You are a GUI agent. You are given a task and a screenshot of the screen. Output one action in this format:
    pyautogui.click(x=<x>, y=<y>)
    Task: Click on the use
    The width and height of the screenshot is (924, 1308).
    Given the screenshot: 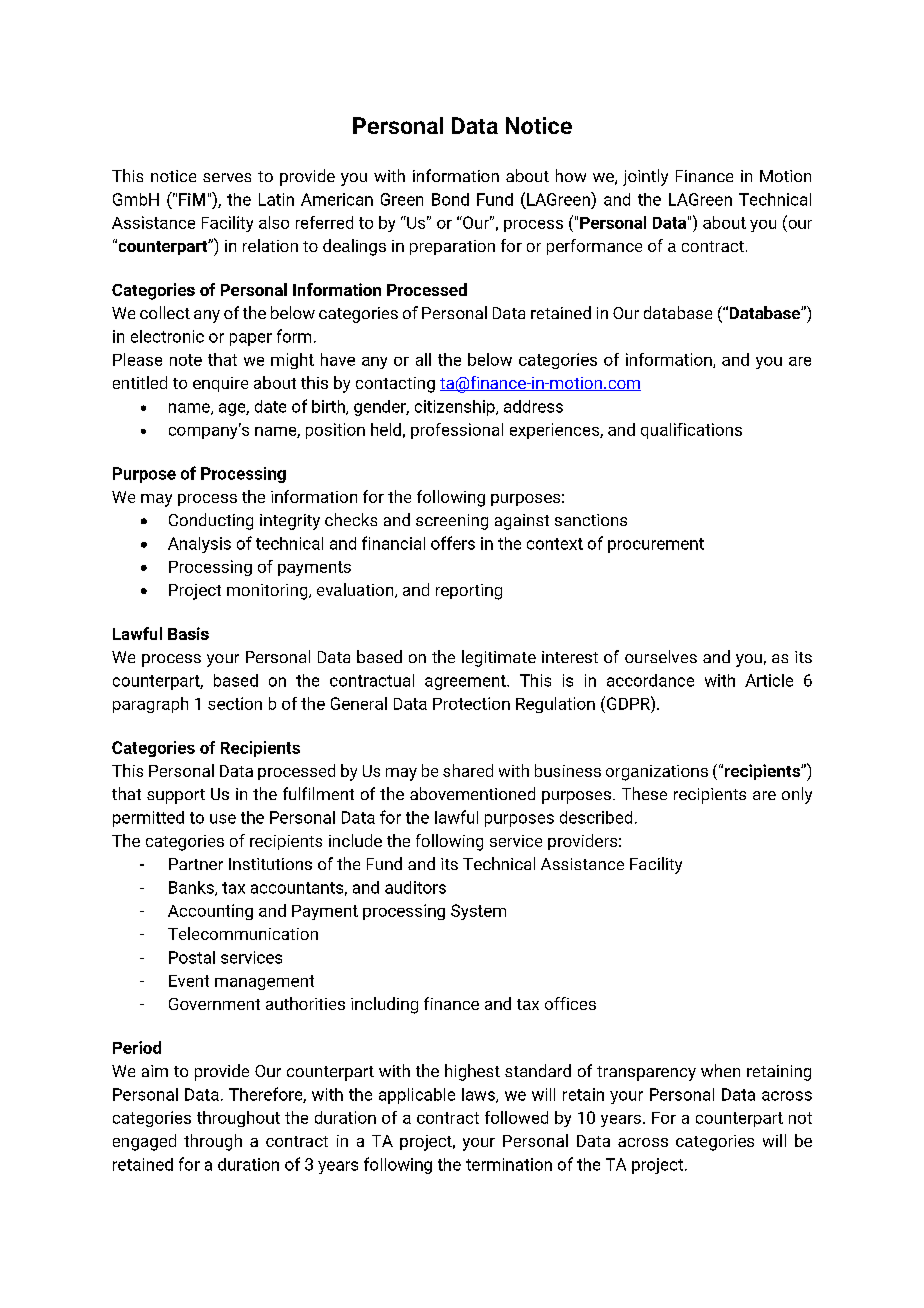 What is the action you would take?
    pyautogui.click(x=223, y=819)
